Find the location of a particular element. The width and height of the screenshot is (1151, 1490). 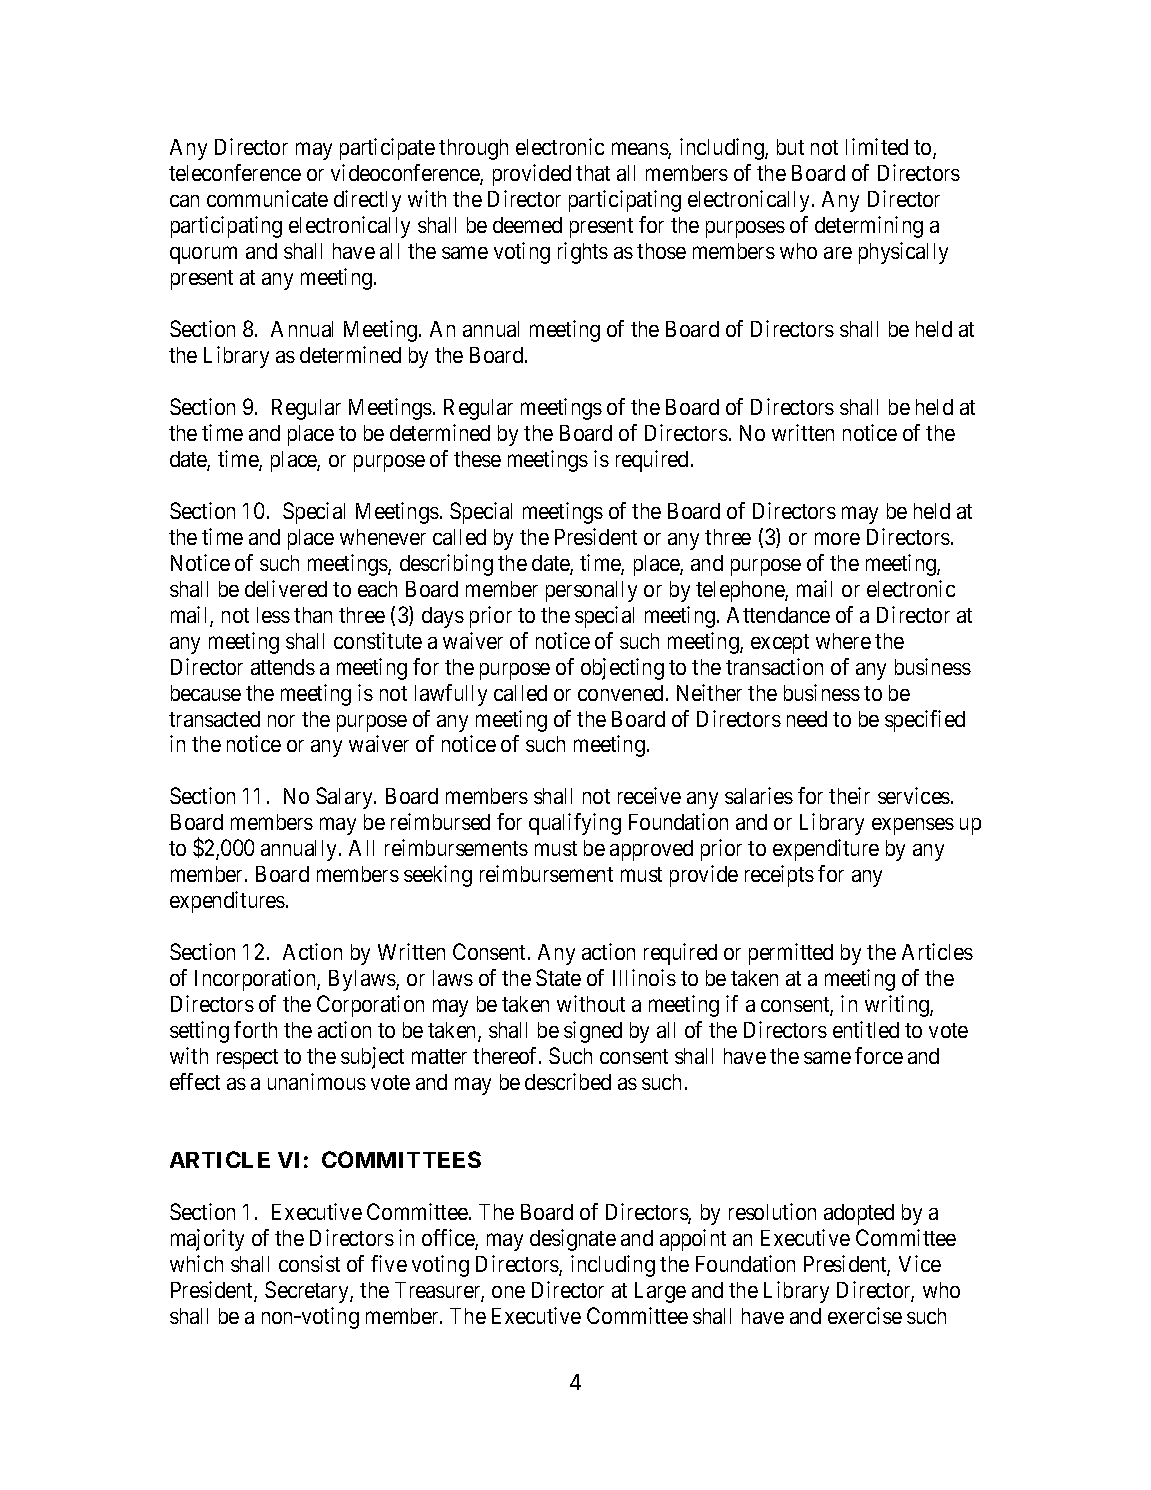

forth is located at coordinates (255, 1029).
